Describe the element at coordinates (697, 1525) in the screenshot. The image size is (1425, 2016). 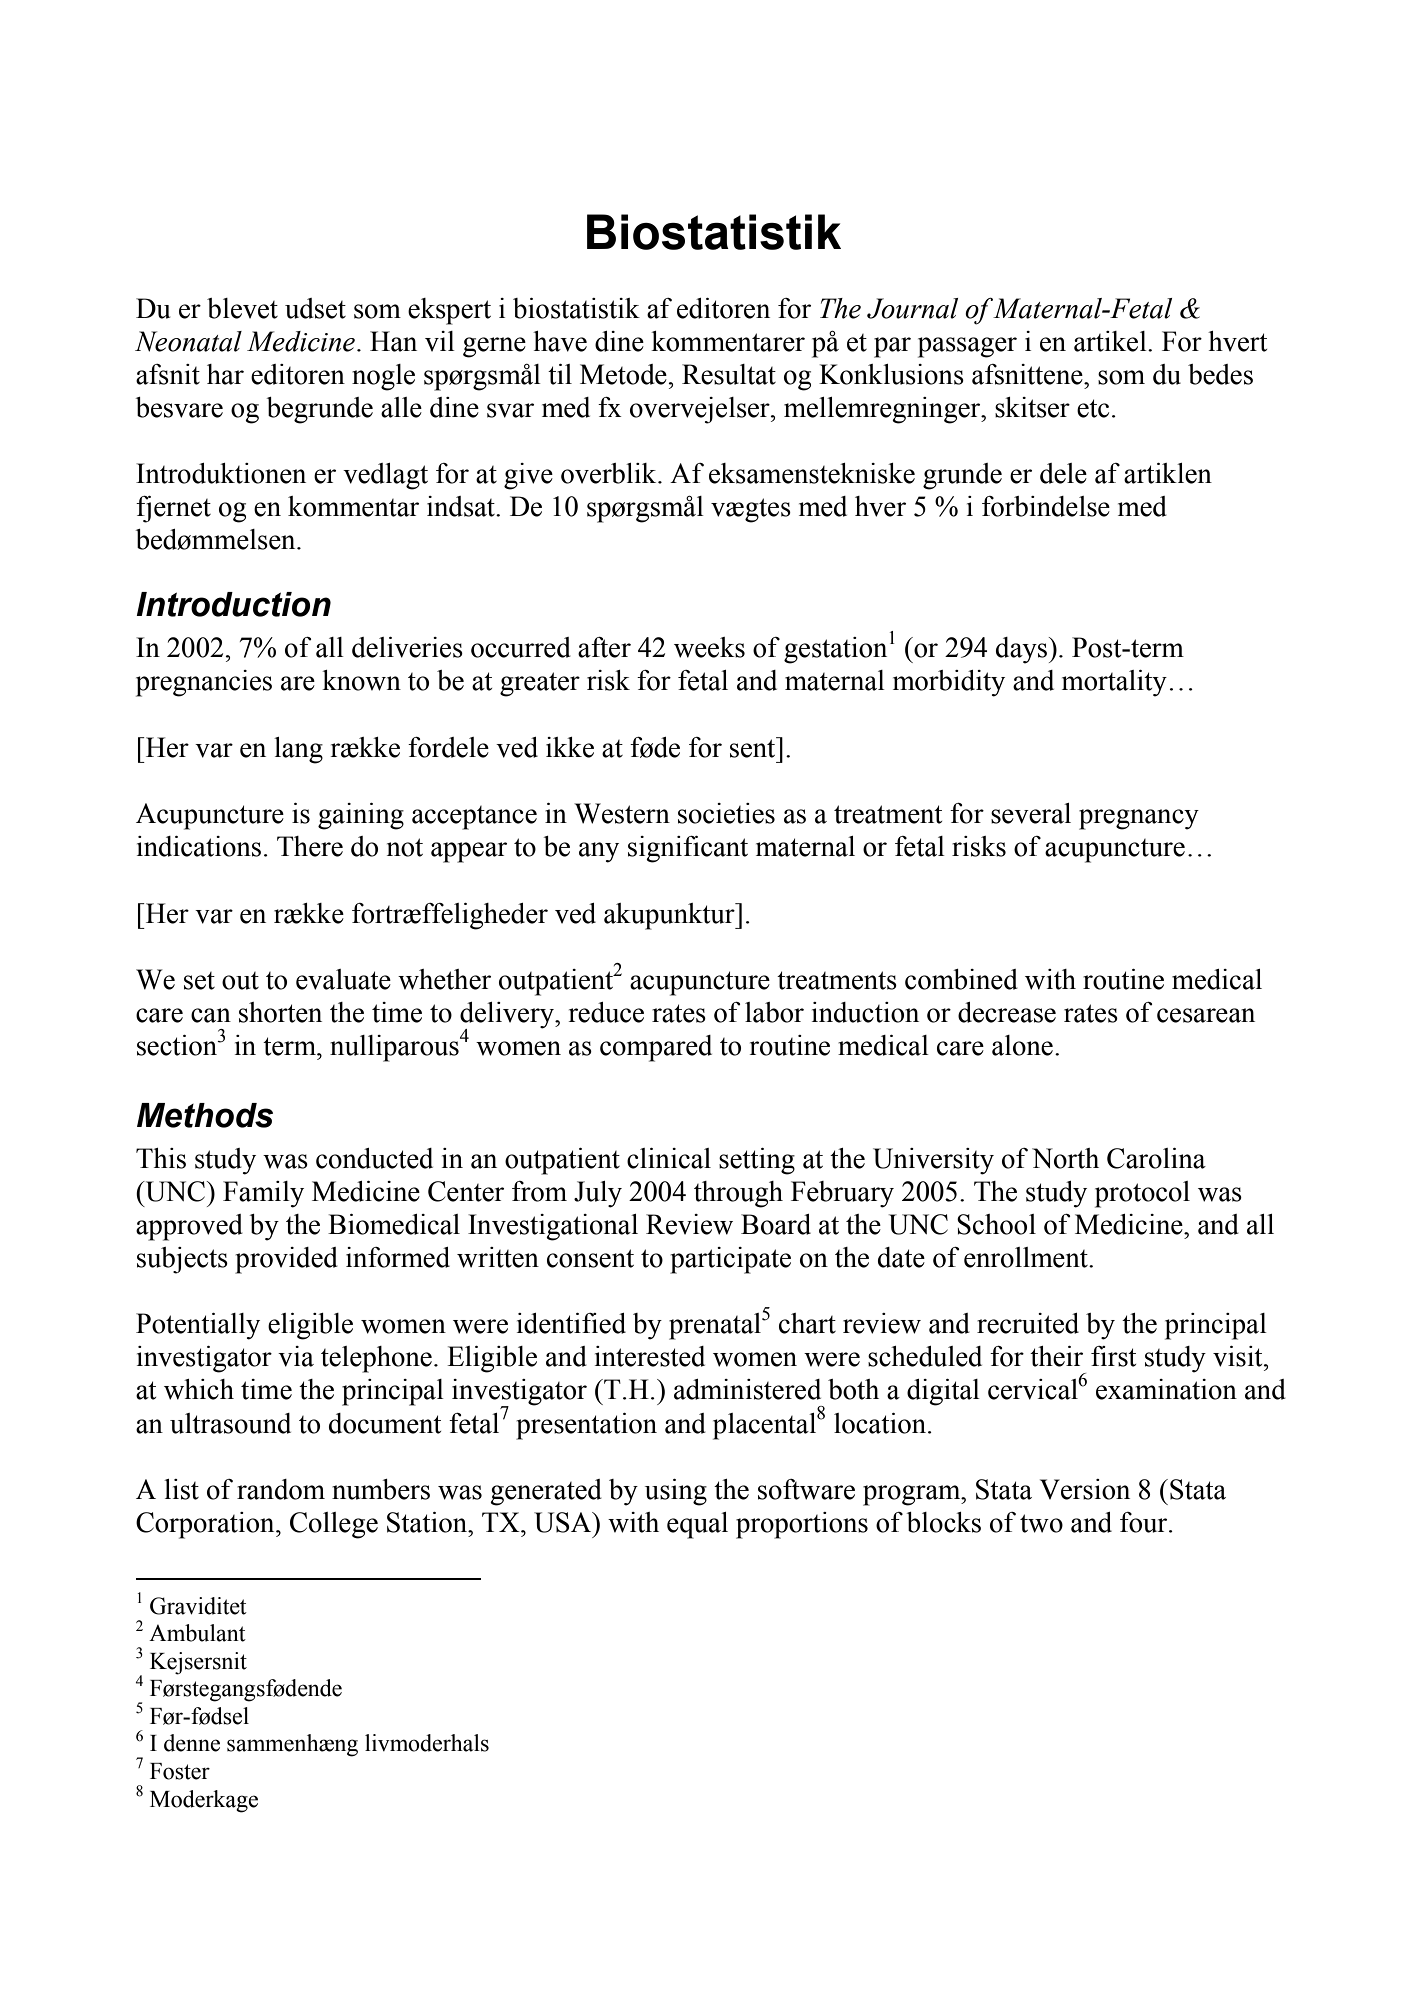
I see `equal` at that location.
